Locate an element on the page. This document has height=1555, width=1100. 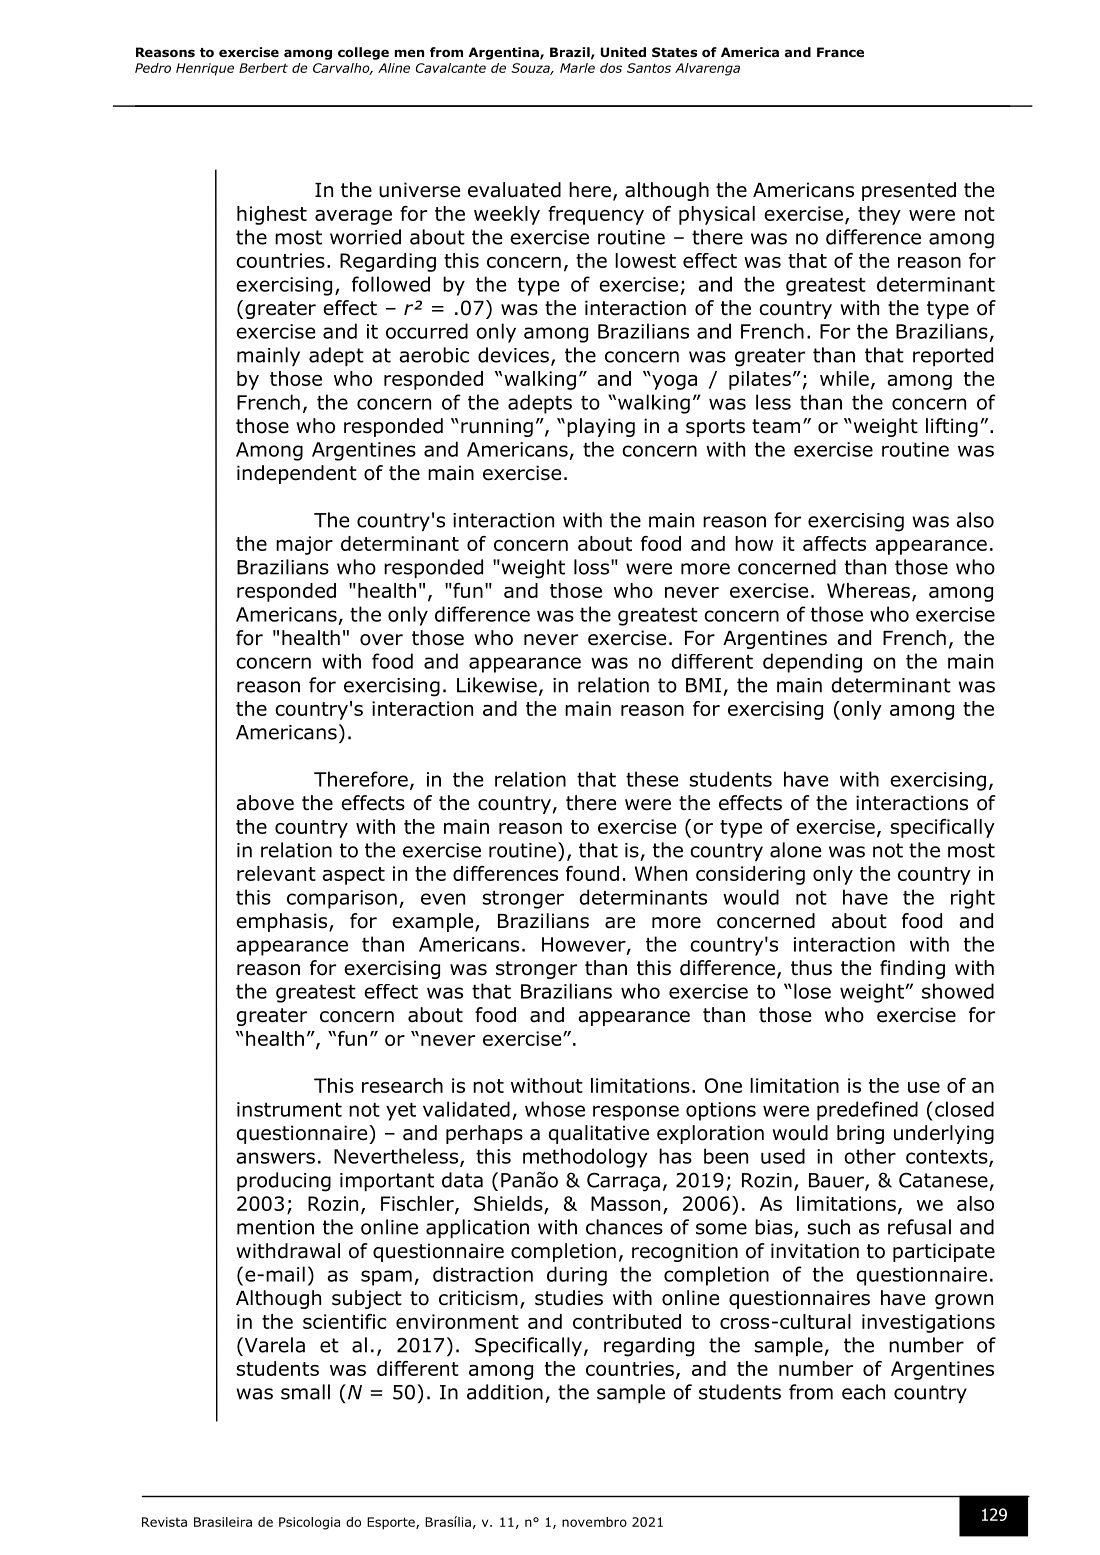
dos is located at coordinates (611, 68).
